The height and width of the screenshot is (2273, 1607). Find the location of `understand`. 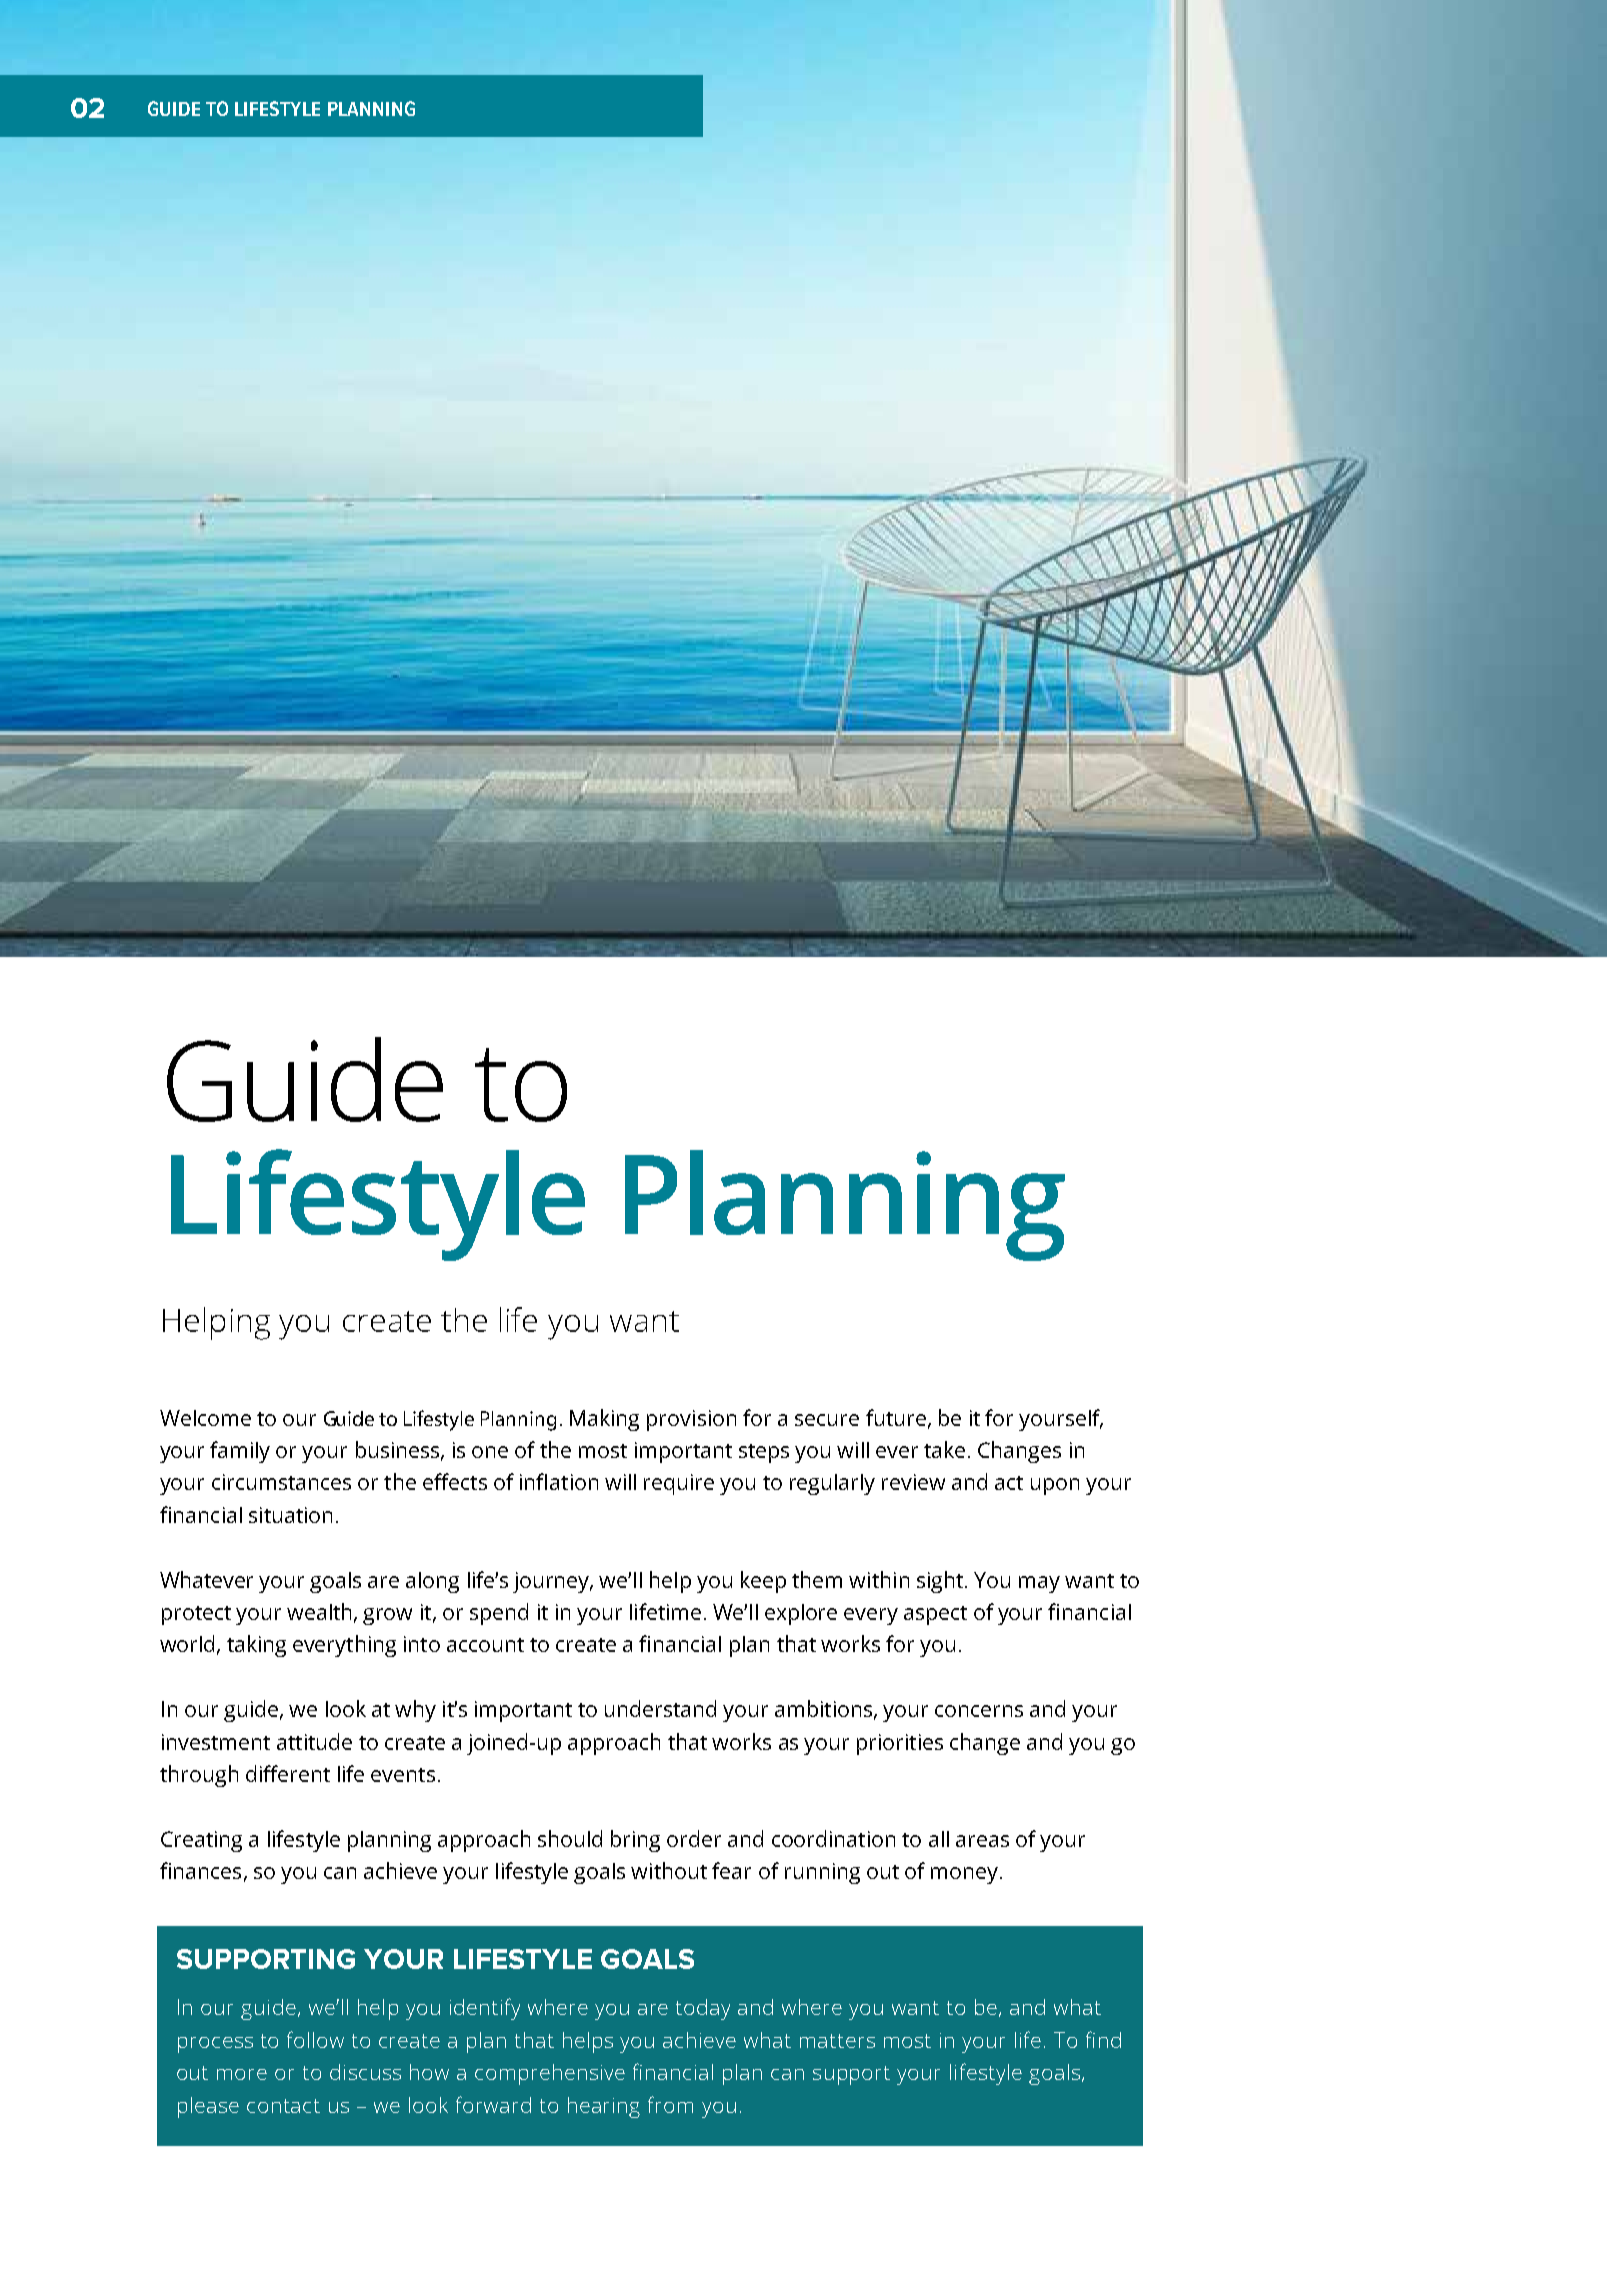

understand is located at coordinates (660, 1708).
